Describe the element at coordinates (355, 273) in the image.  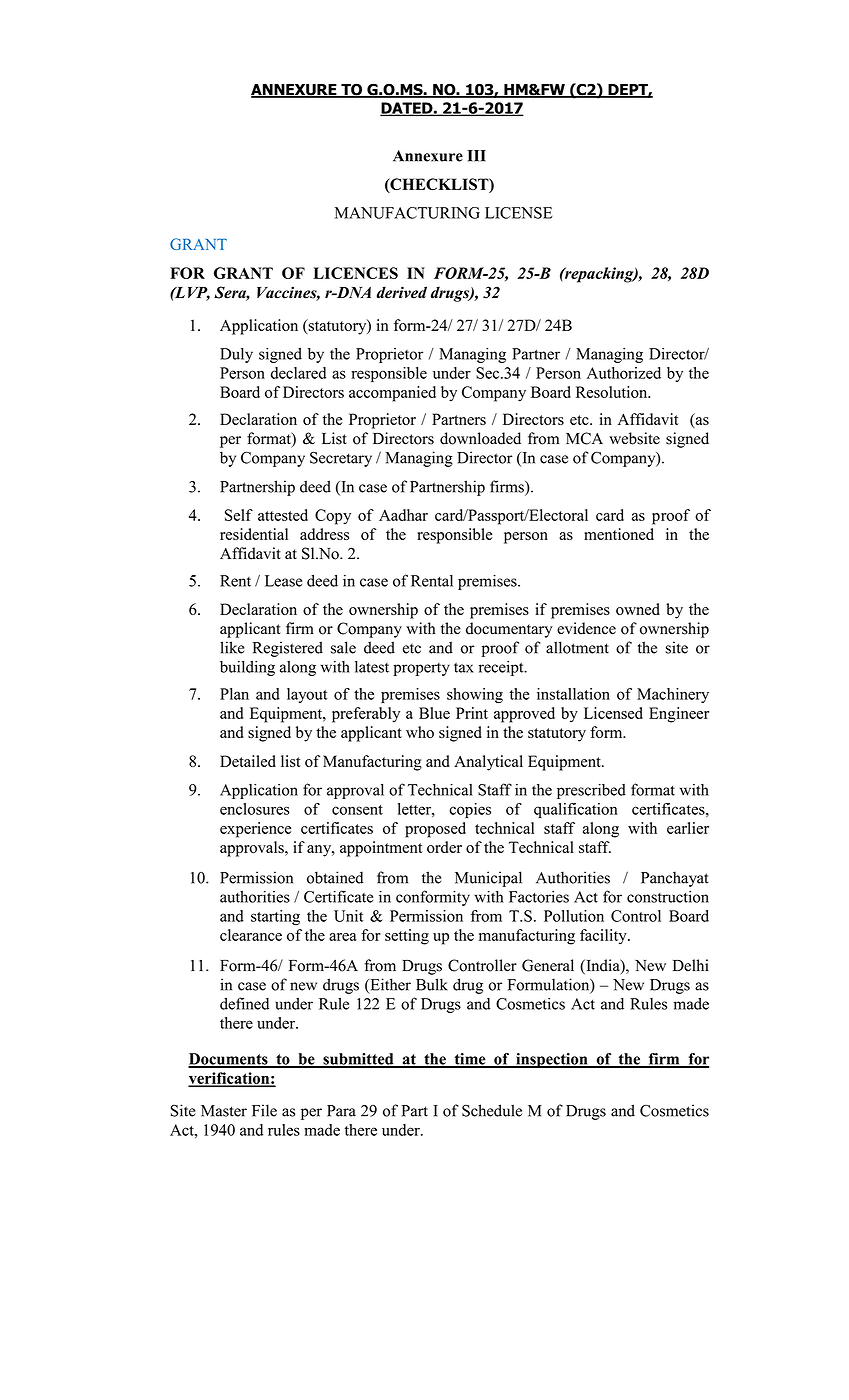
I see `LICENCES` at that location.
